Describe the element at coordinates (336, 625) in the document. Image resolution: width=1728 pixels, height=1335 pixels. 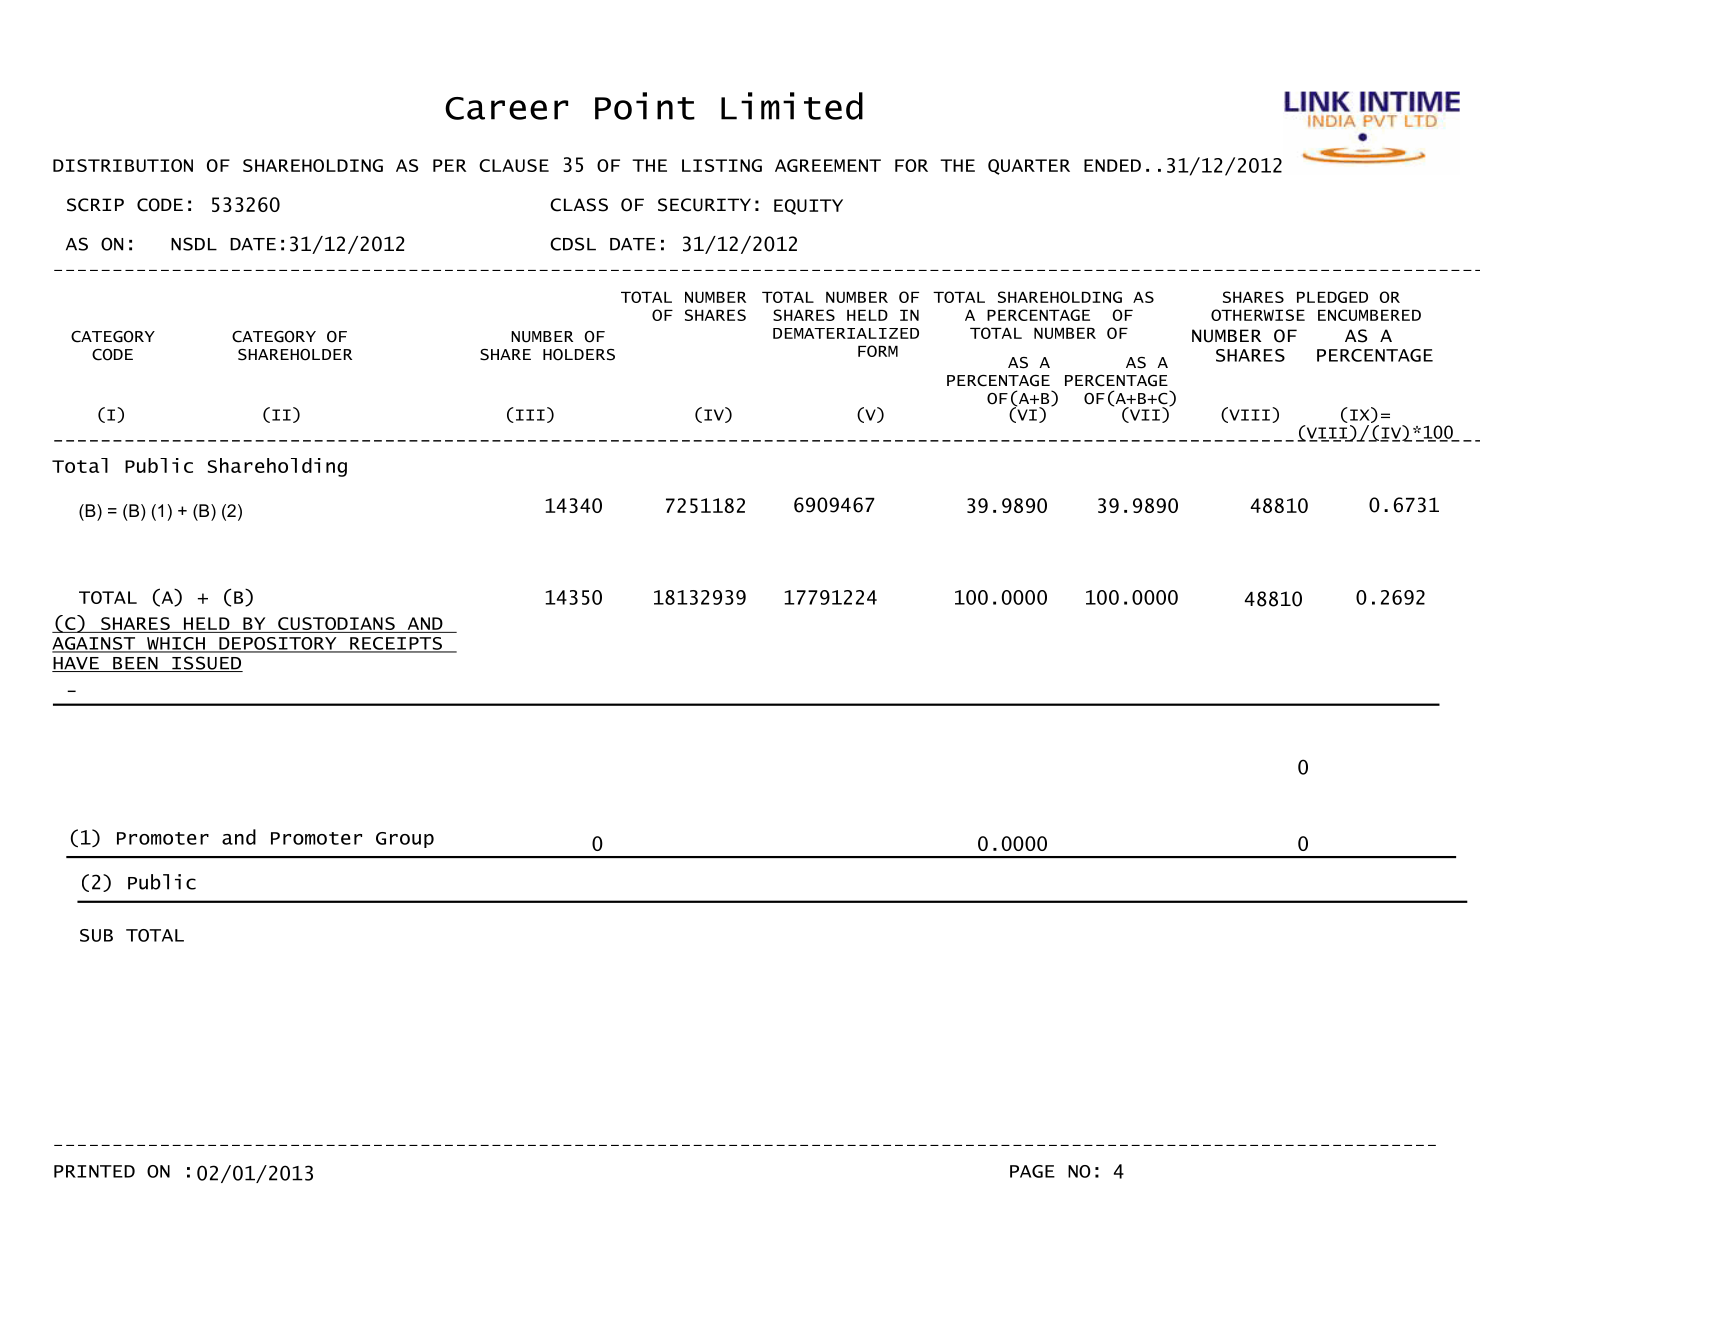
I see `CUSTODIANS` at that location.
